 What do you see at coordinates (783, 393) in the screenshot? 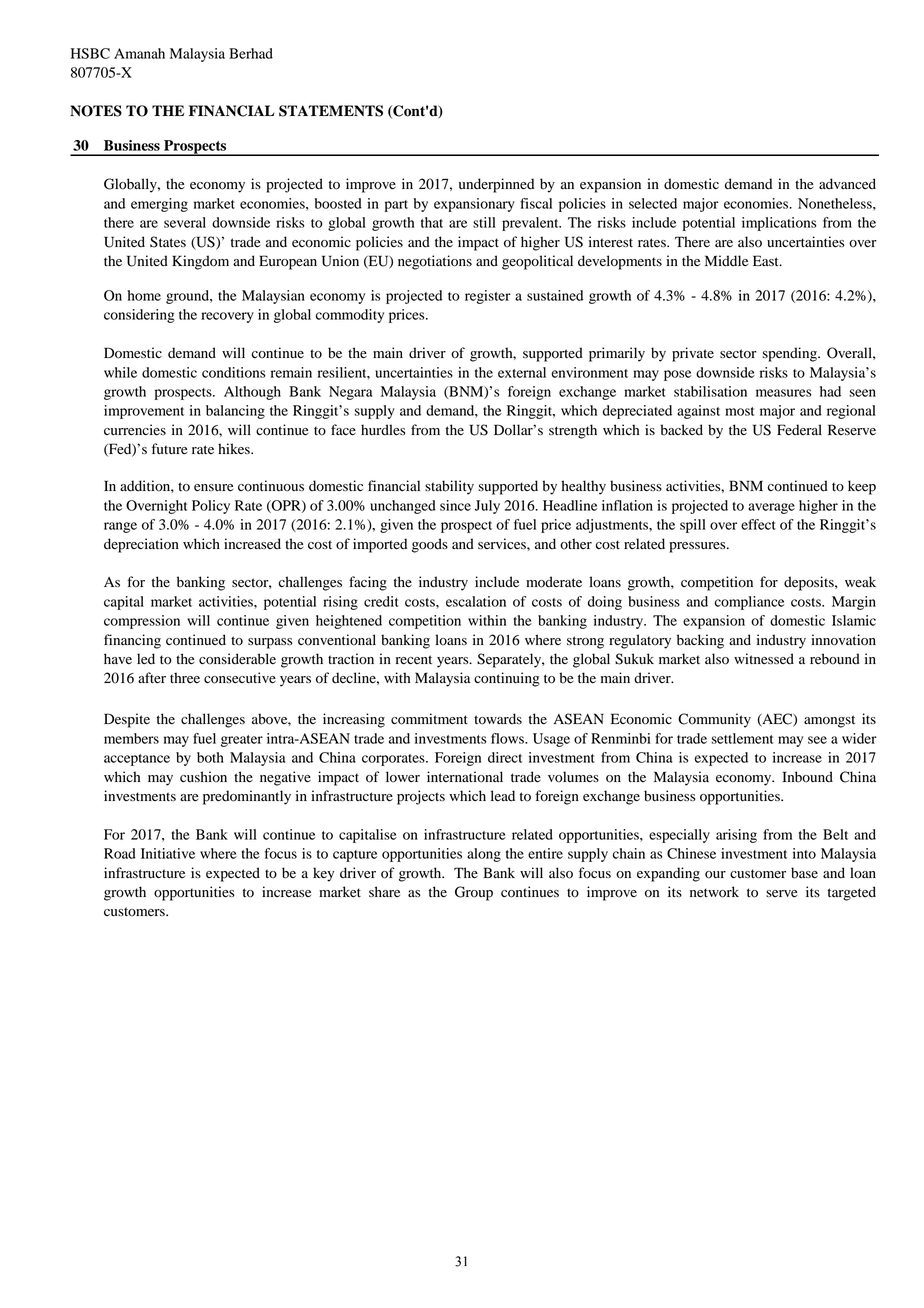
I see `measures` at bounding box center [783, 393].
